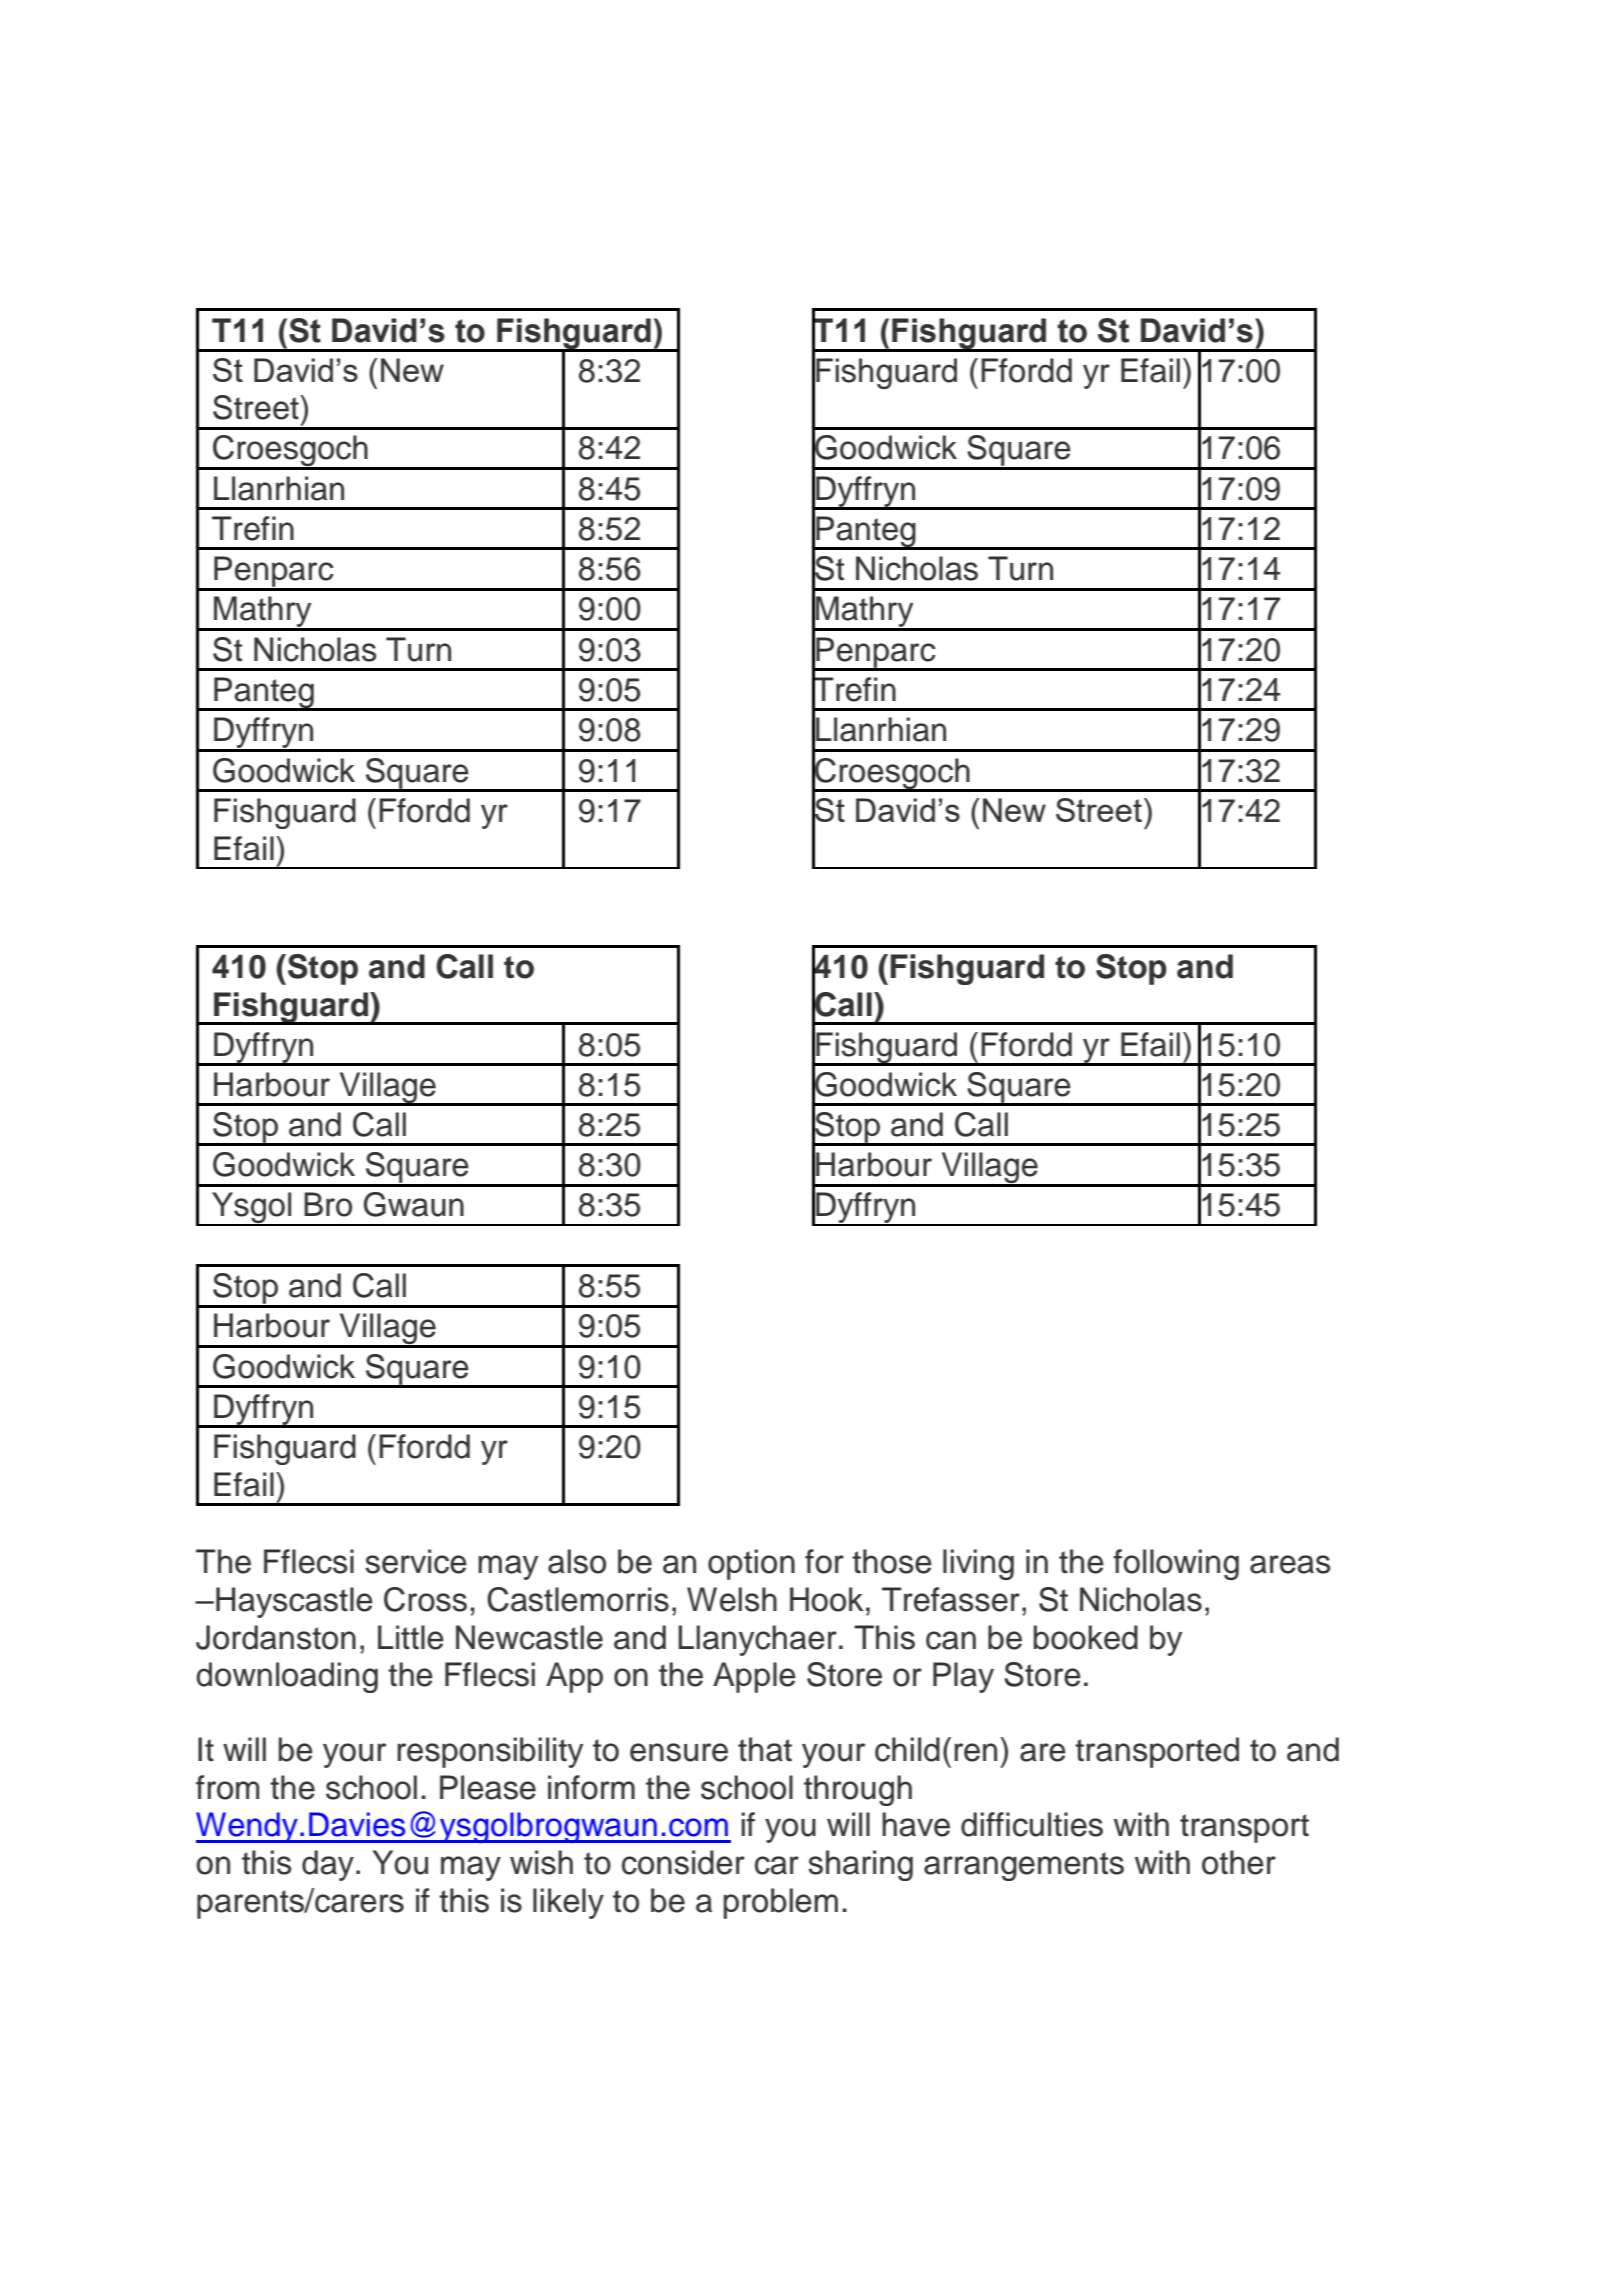  What do you see at coordinates (754, 1677) in the screenshot?
I see `Apple` at bounding box center [754, 1677].
